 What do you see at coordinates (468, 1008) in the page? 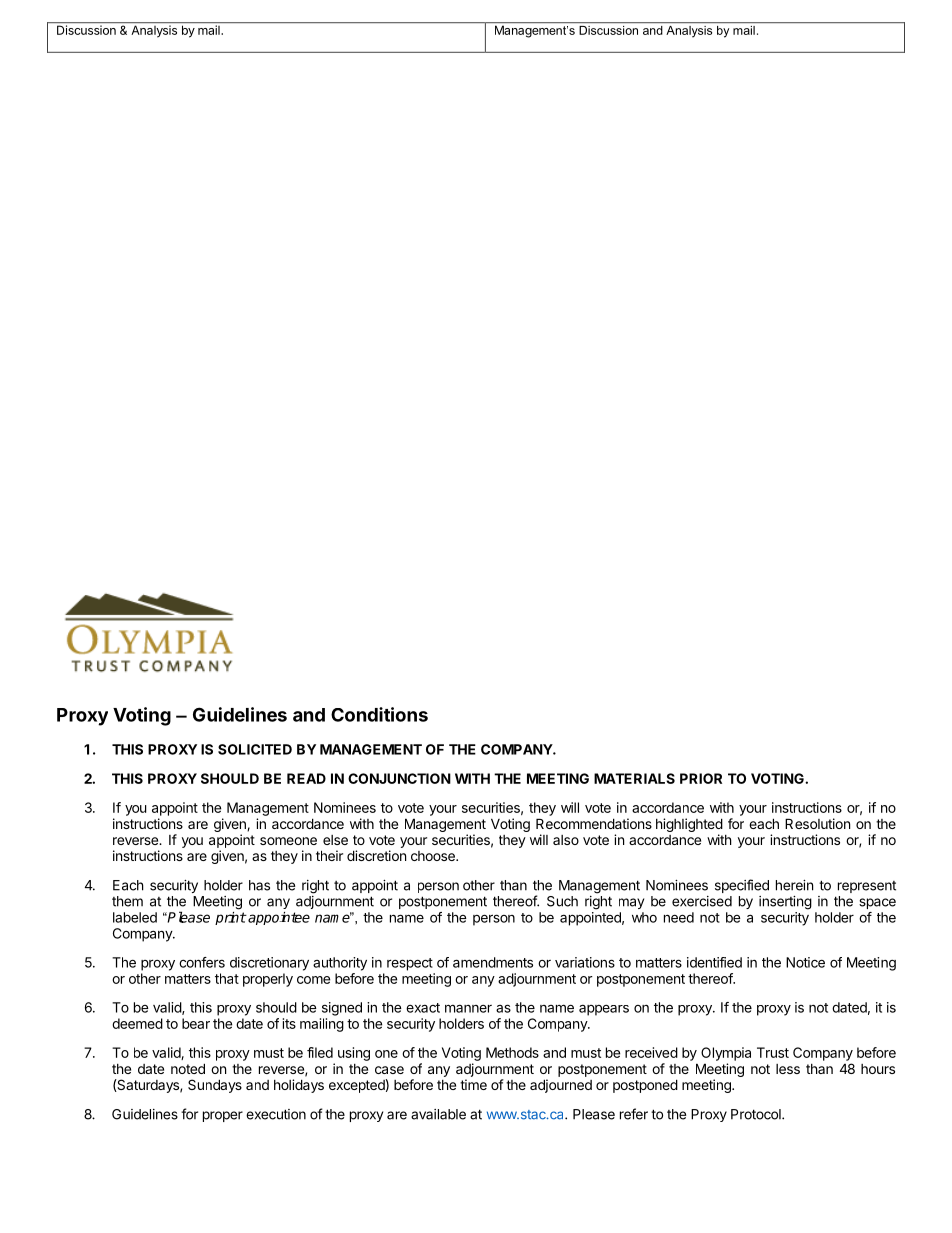
I see `manner` at bounding box center [468, 1008].
